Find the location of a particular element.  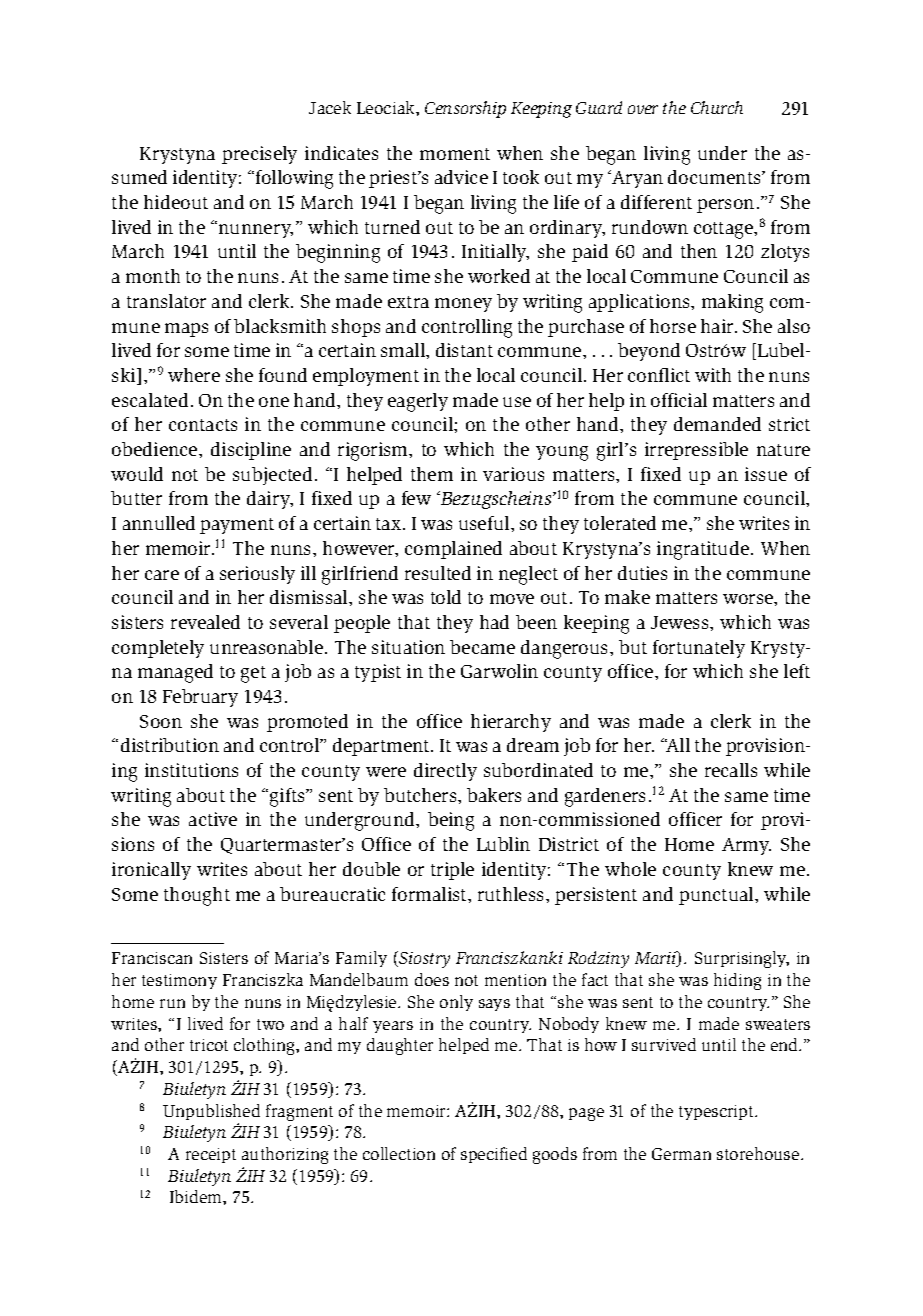

punctual is located at coordinates (717, 896).
